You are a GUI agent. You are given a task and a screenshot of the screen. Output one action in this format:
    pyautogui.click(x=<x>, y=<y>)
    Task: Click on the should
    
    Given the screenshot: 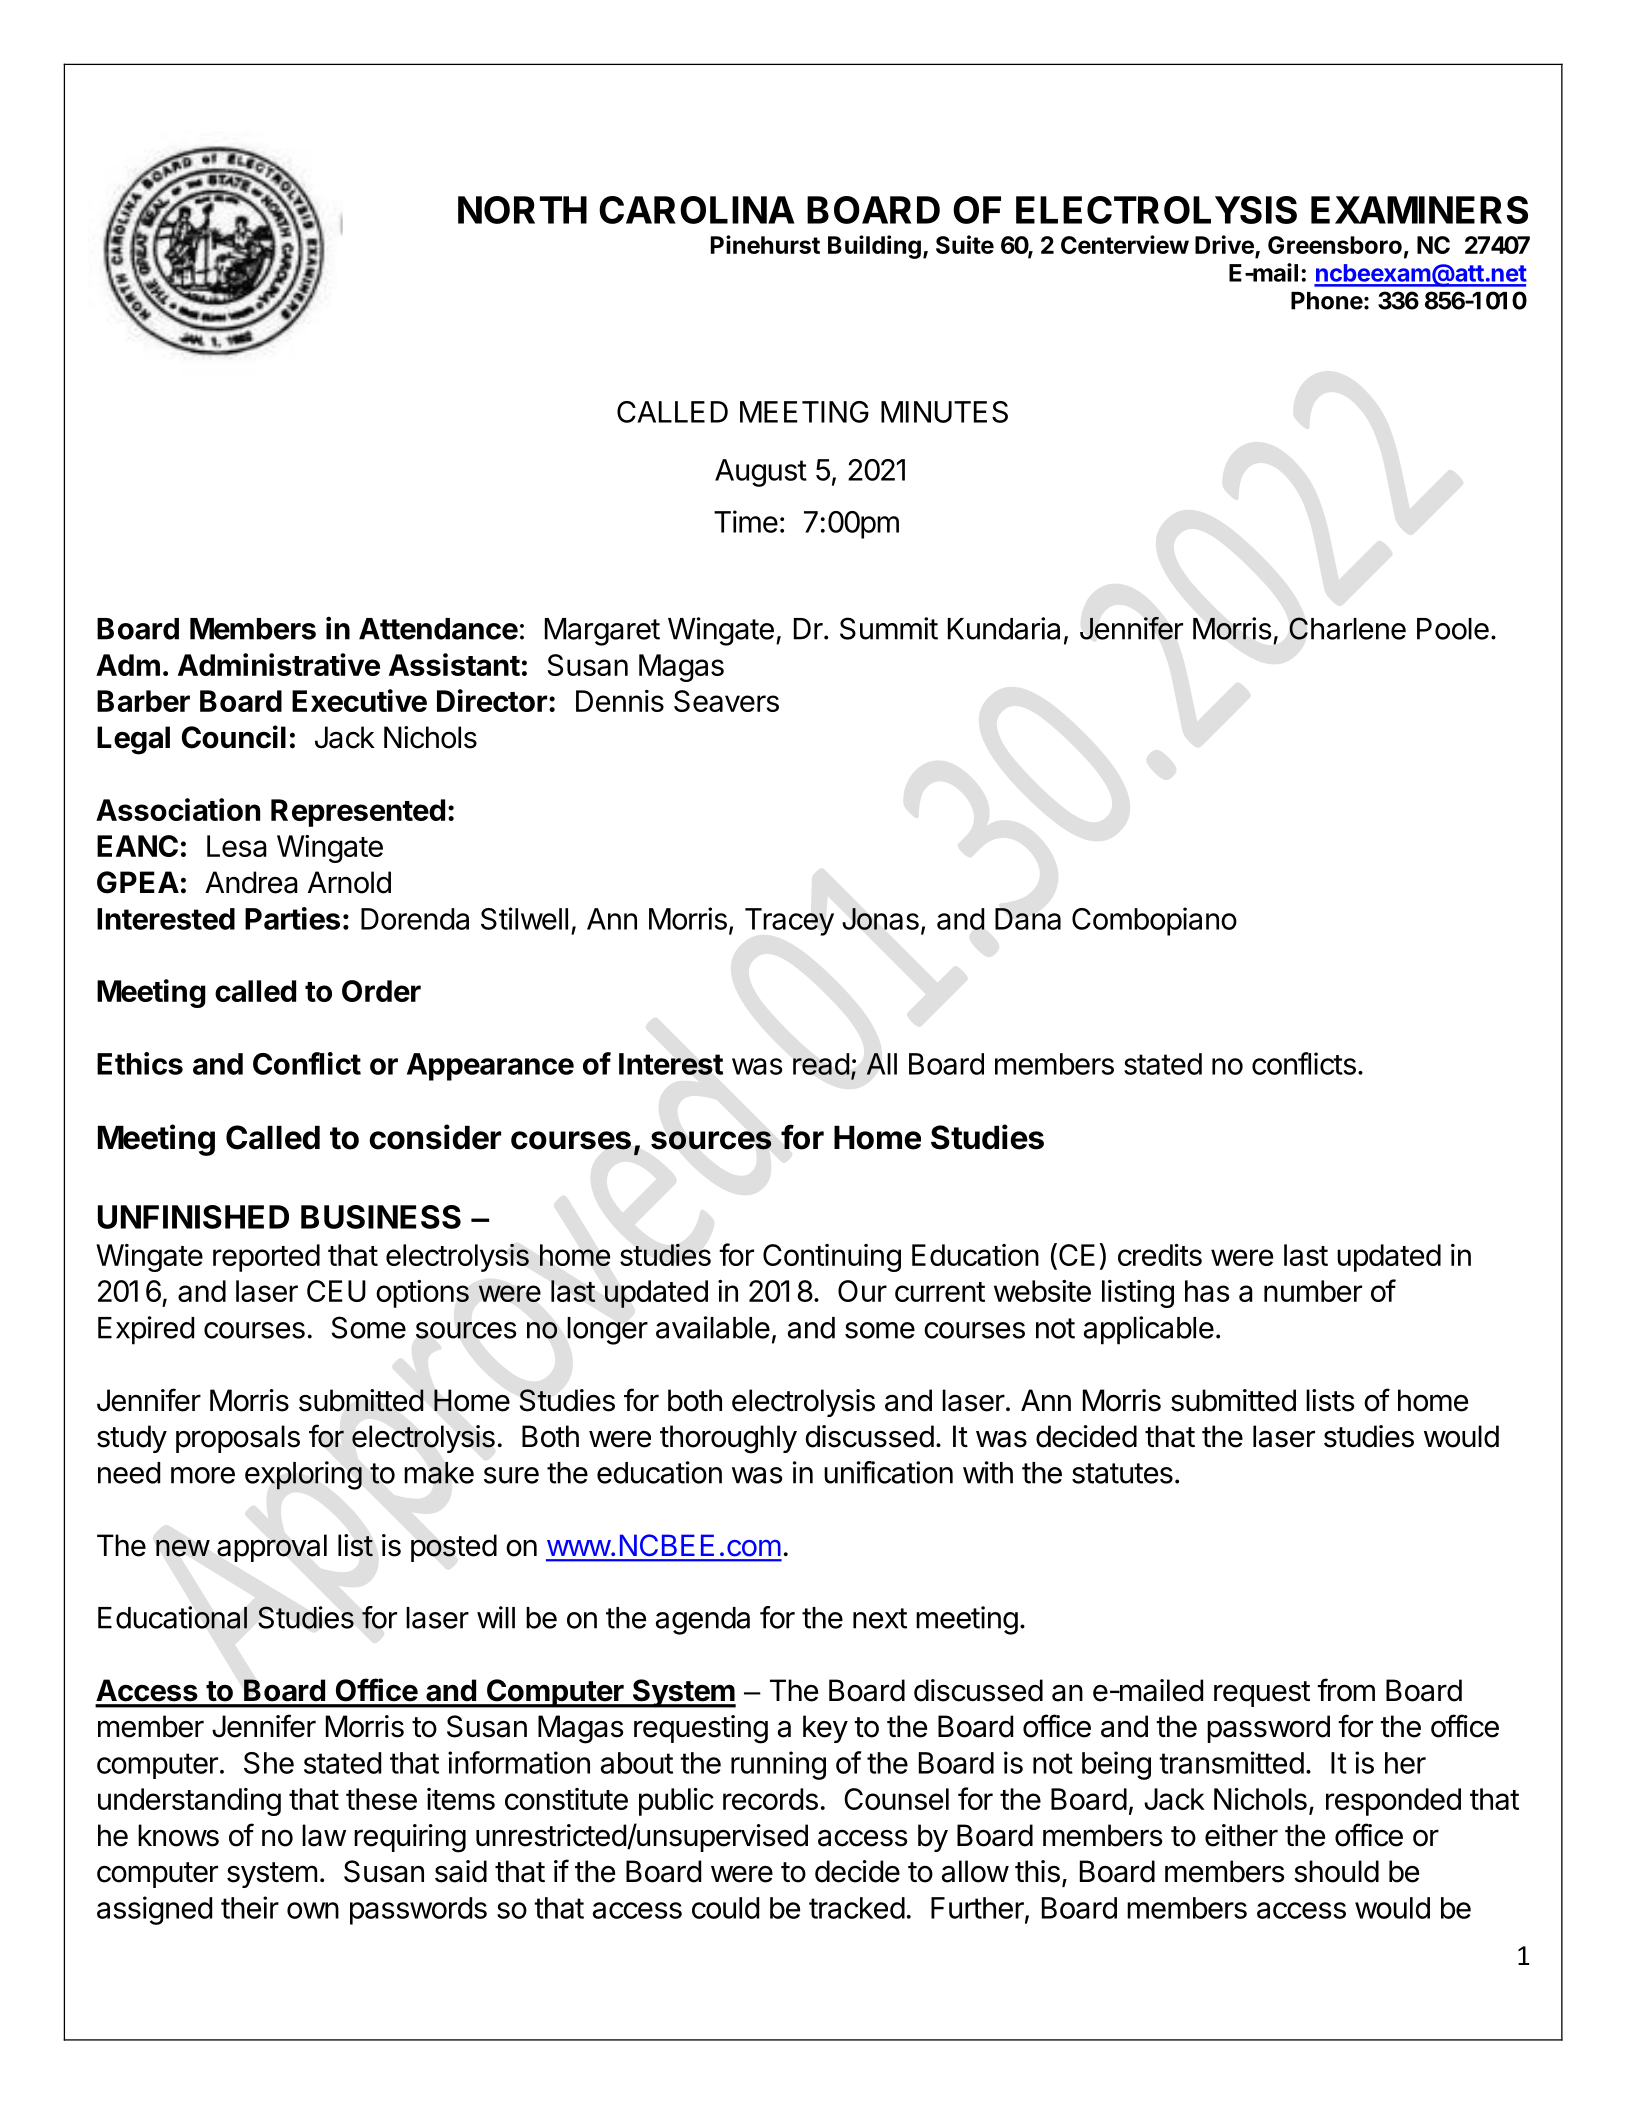 What is the action you would take?
    pyautogui.click(x=1336, y=1871)
